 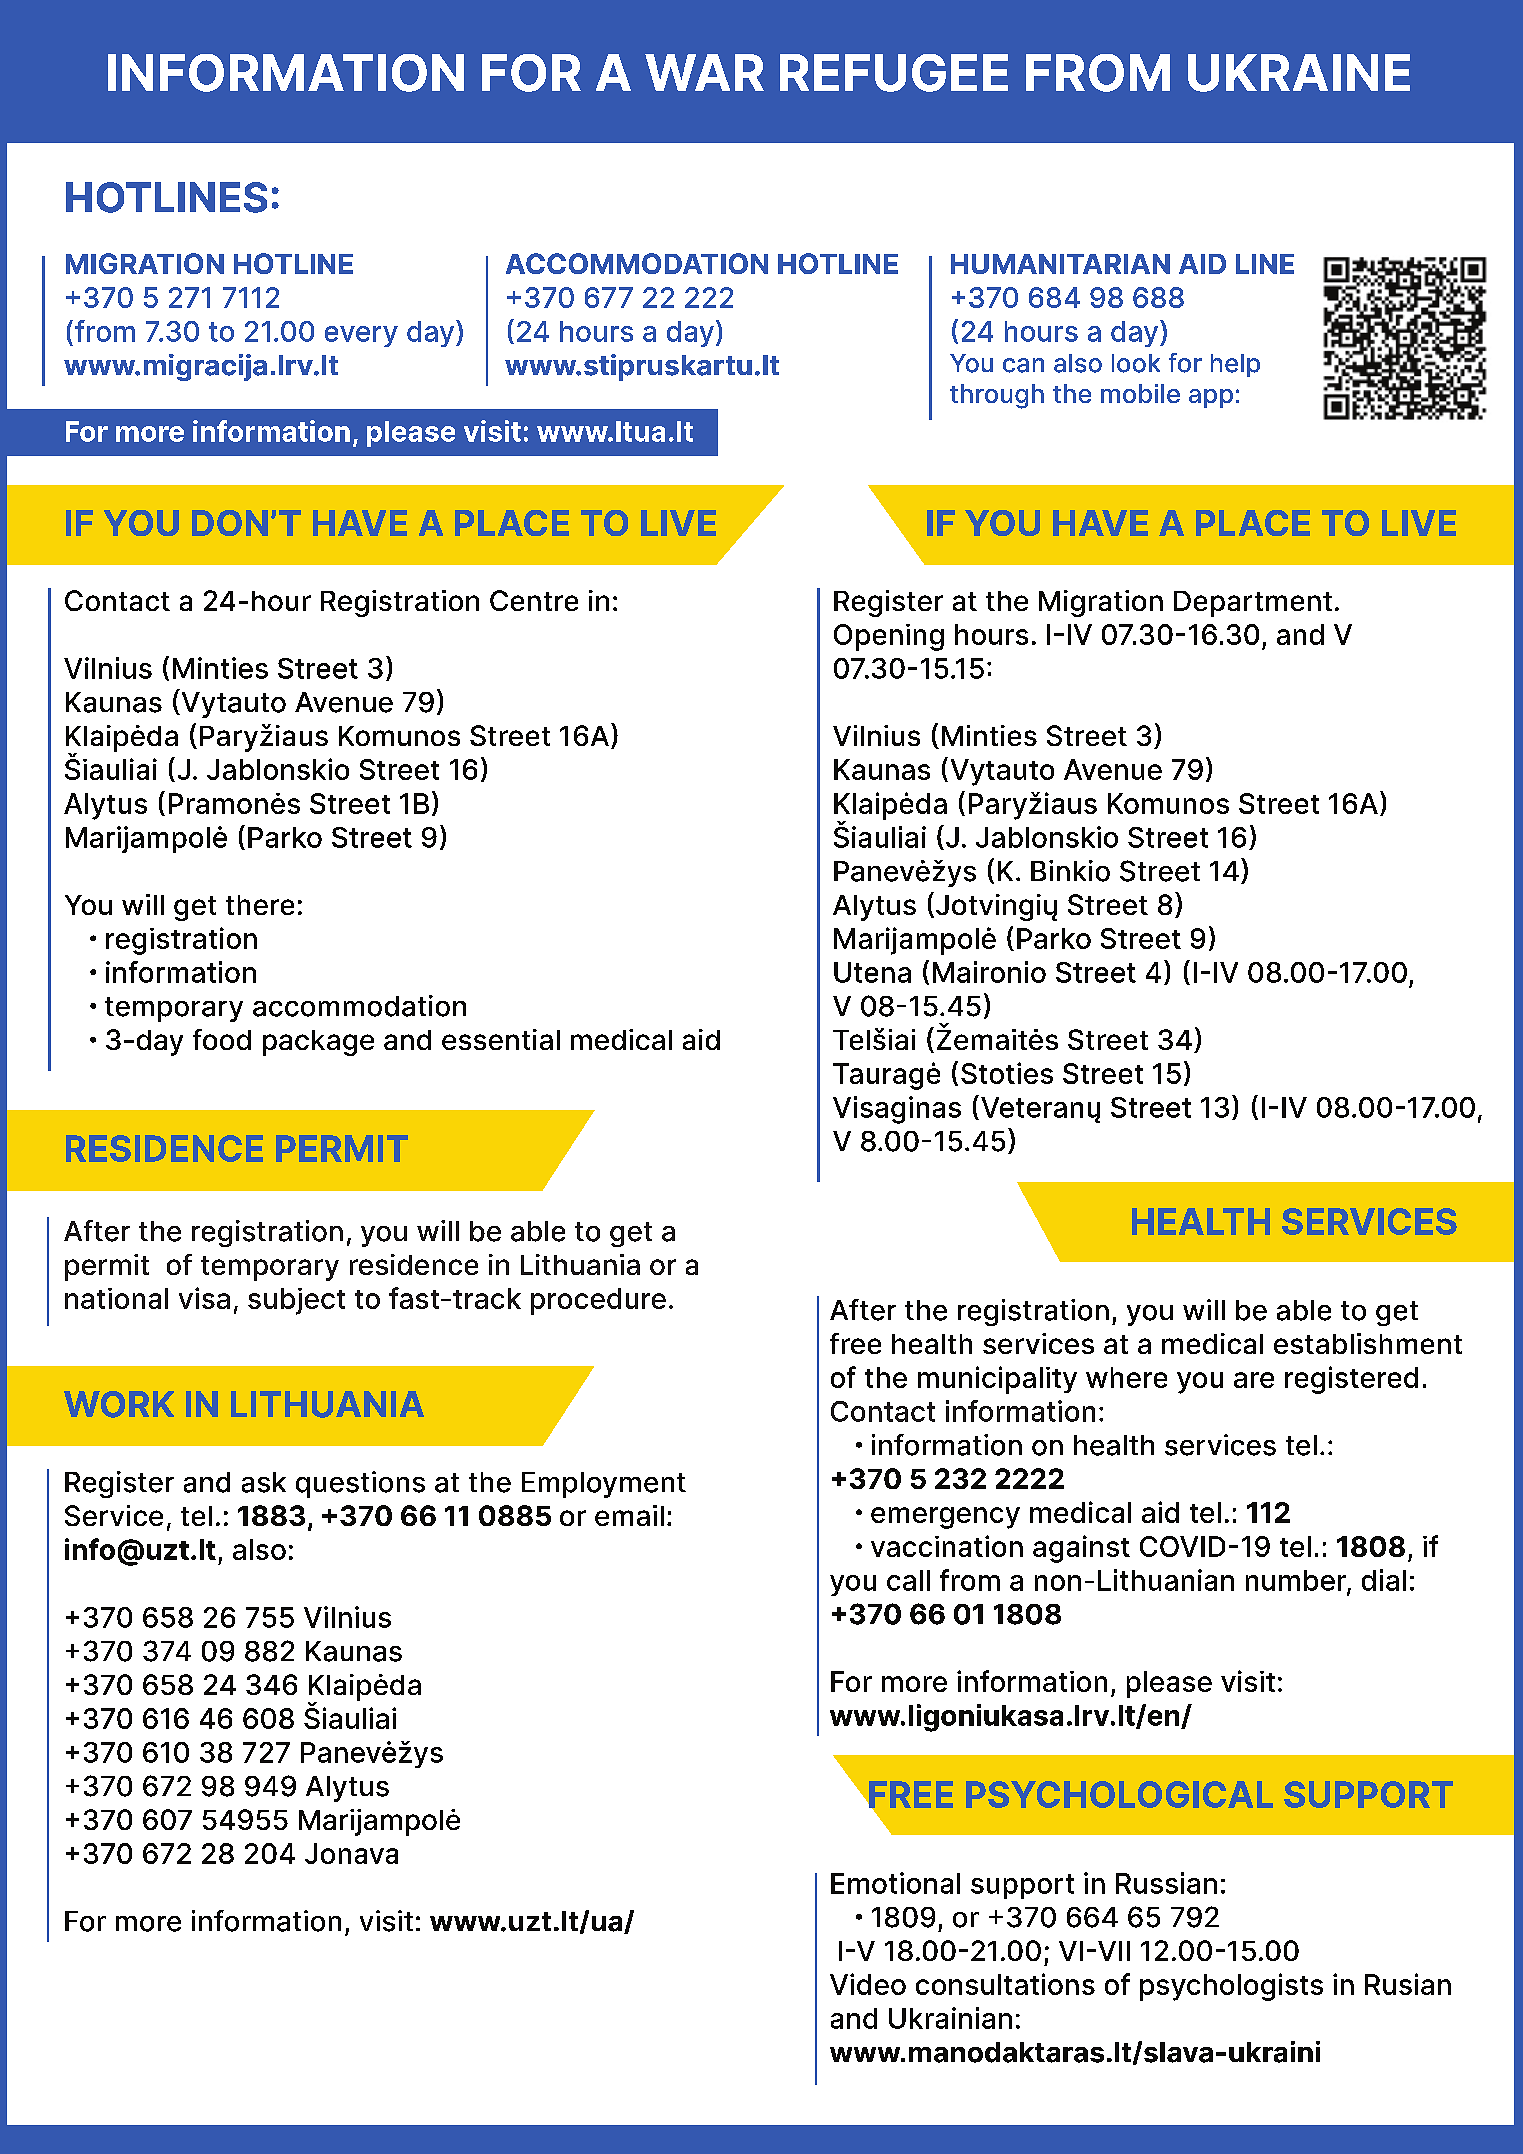 I want to click on email, so click(x=629, y=1515).
